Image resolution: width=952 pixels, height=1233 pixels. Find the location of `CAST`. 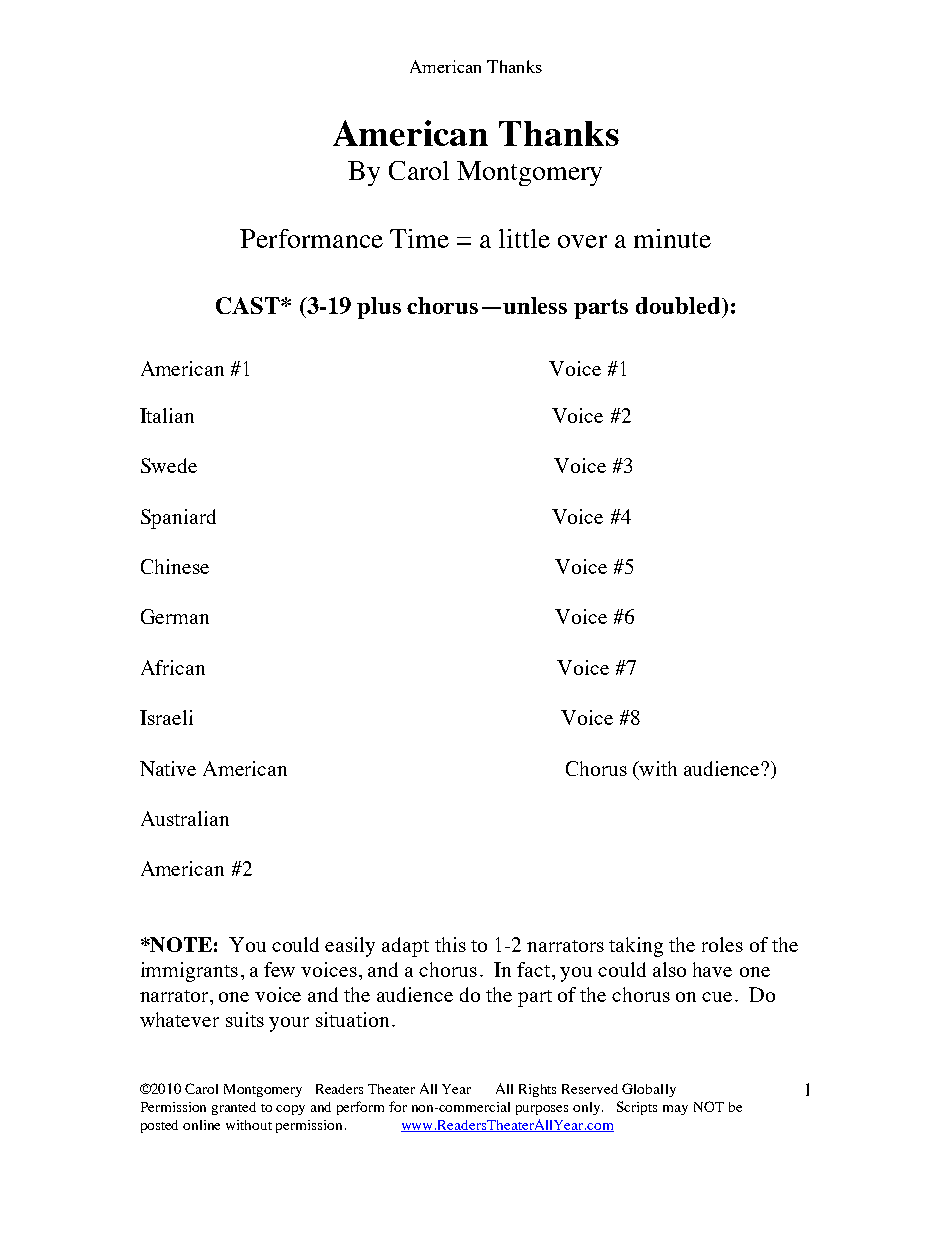

CAST is located at coordinates (249, 305).
